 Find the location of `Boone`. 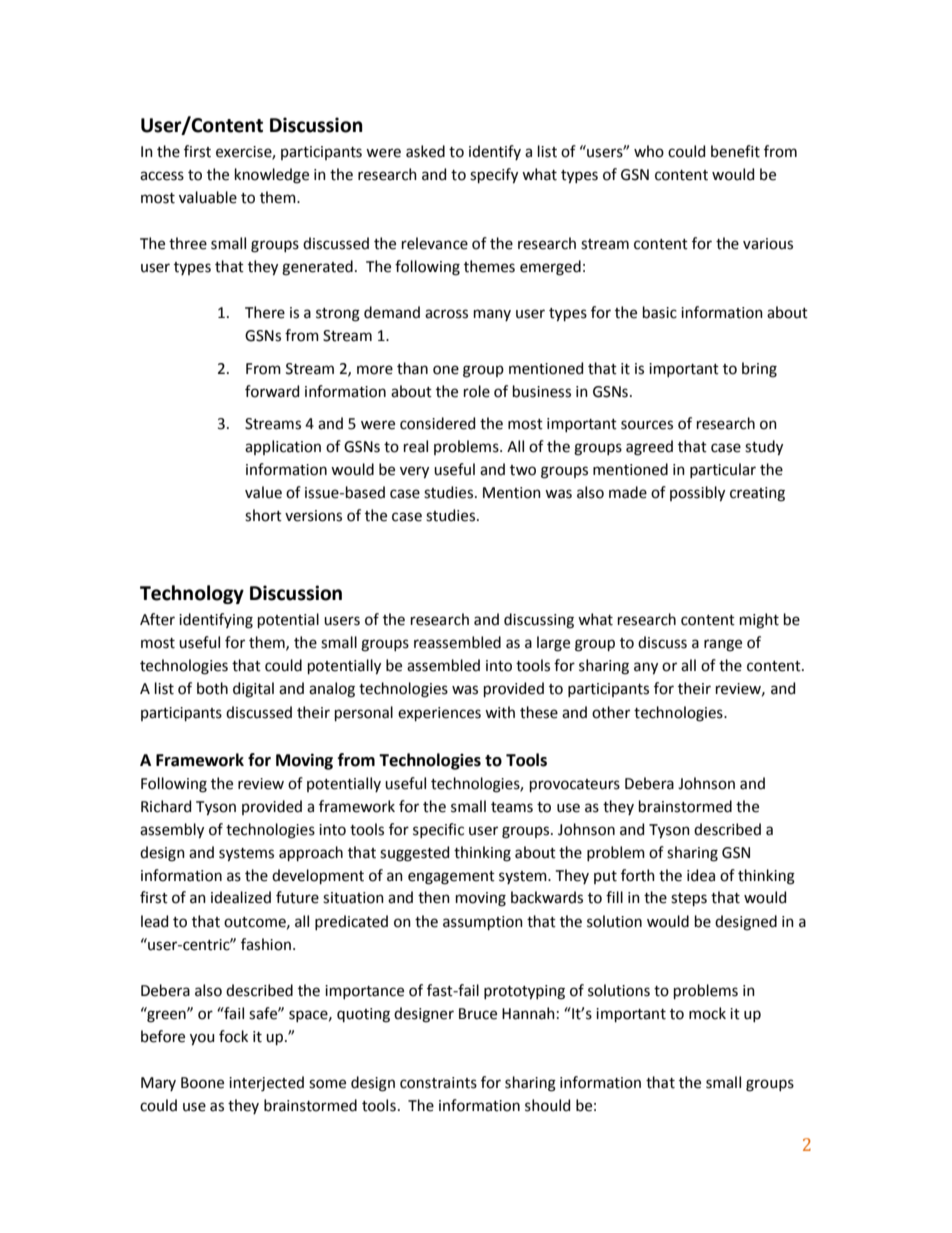

Boone is located at coordinates (202, 1083).
